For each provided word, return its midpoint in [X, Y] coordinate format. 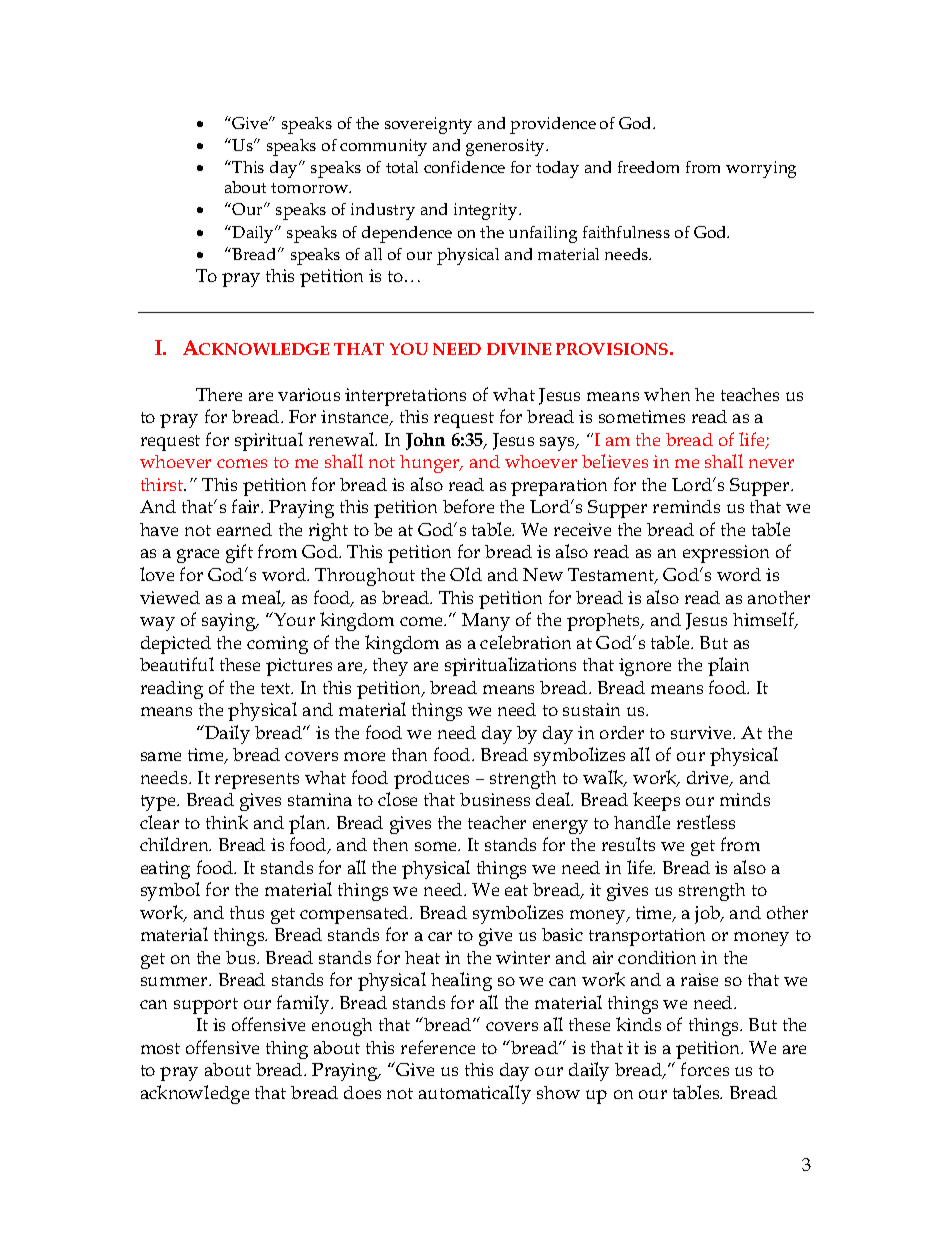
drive [709, 779]
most [160, 1048]
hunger [431, 464]
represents [257, 781]
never [771, 463]
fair [247, 506]
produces [431, 780]
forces [705, 1069]
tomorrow [311, 188]
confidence [464, 167]
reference [438, 1047]
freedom [648, 167]
